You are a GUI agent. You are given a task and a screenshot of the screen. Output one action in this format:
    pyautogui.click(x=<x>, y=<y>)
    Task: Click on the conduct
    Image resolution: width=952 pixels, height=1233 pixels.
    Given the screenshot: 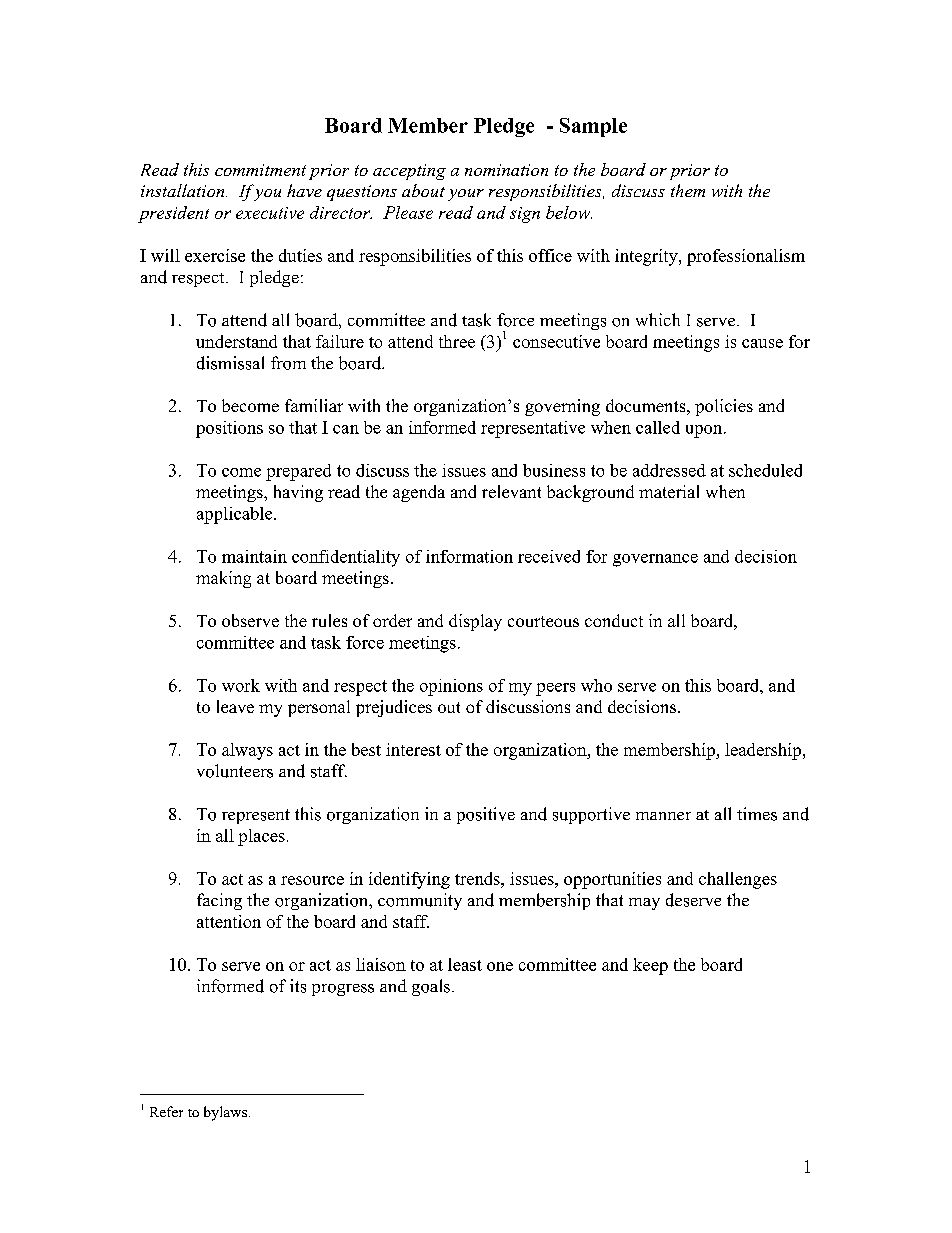 What is the action you would take?
    pyautogui.click(x=614, y=620)
